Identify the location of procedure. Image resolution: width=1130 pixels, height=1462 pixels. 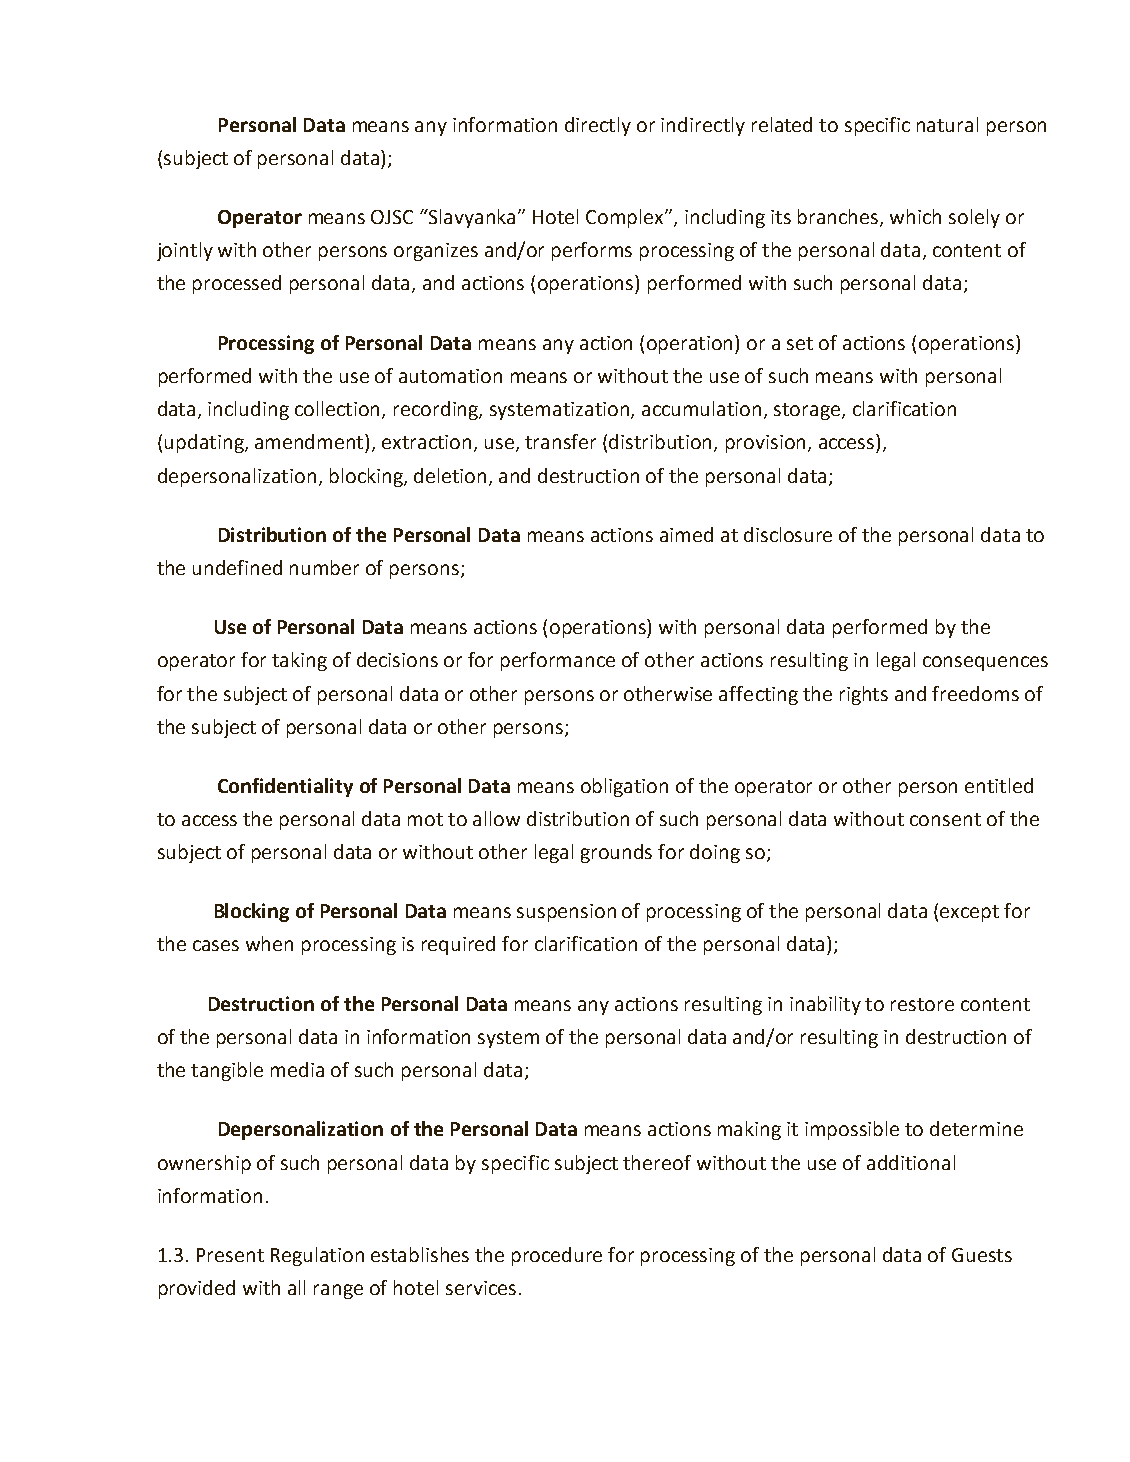
(557, 1256).
